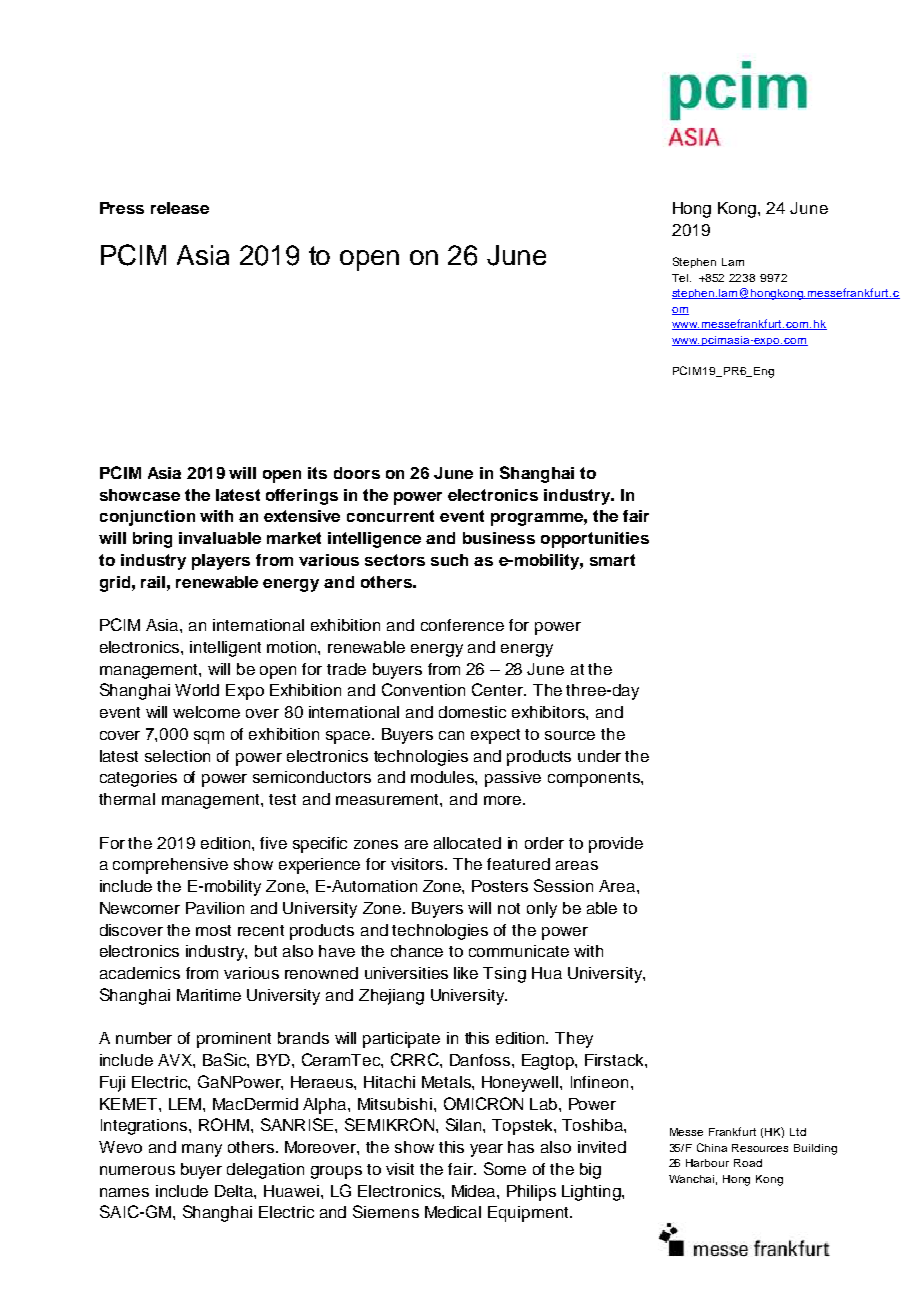  Describe the element at coordinates (202, 1150) in the screenshot. I see `many` at that location.
